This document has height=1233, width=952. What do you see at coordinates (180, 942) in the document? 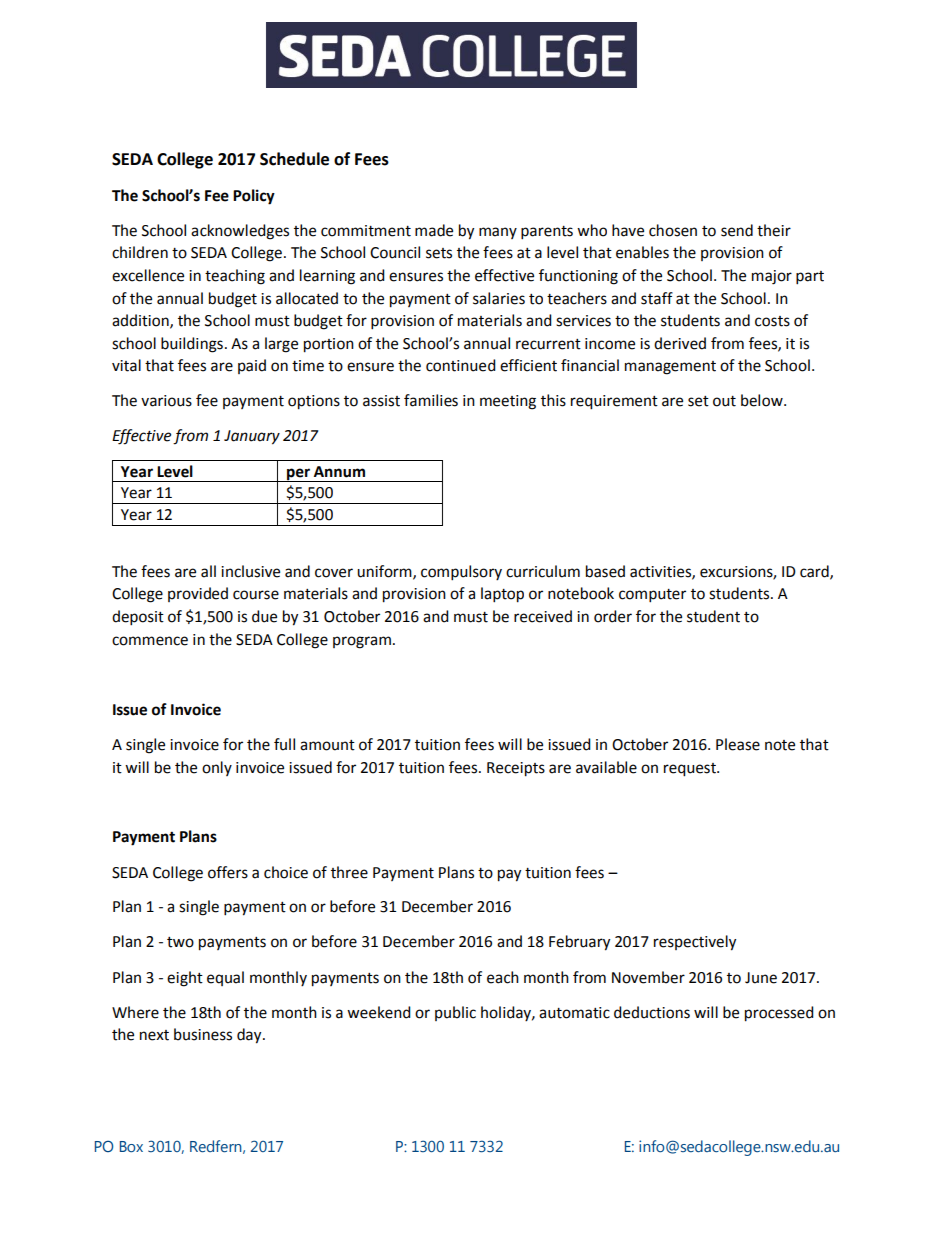
I see `two` at bounding box center [180, 942].
